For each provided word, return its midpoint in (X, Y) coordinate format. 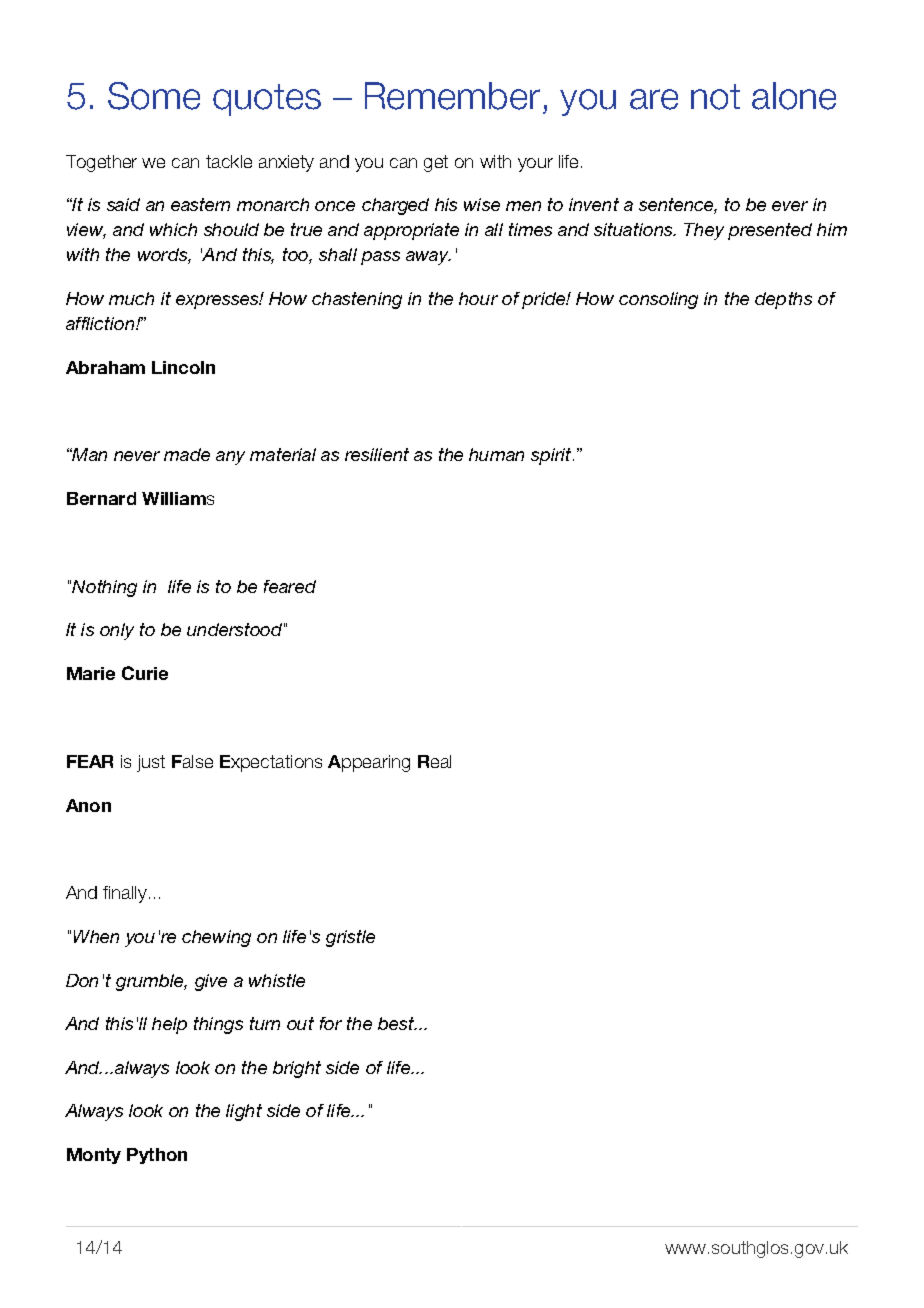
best (397, 1023)
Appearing (369, 763)
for (331, 1023)
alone (794, 96)
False (192, 761)
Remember (452, 96)
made (187, 454)
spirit (552, 456)
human (496, 454)
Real (434, 761)
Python (157, 1156)
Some (154, 96)
